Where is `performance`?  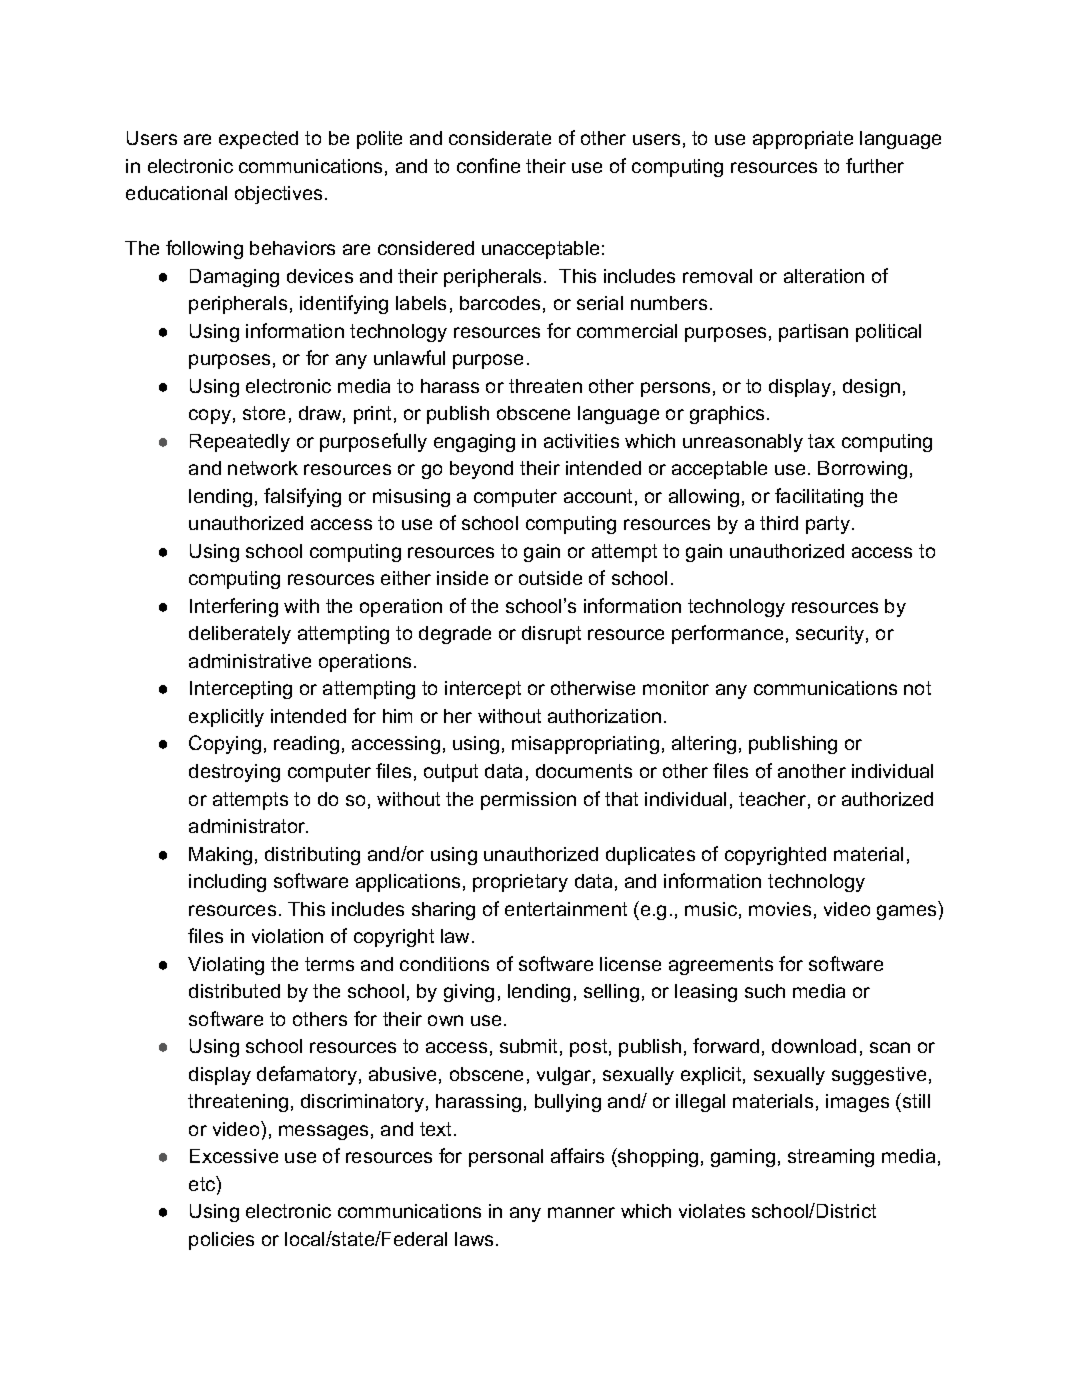 performance is located at coordinates (727, 634).
